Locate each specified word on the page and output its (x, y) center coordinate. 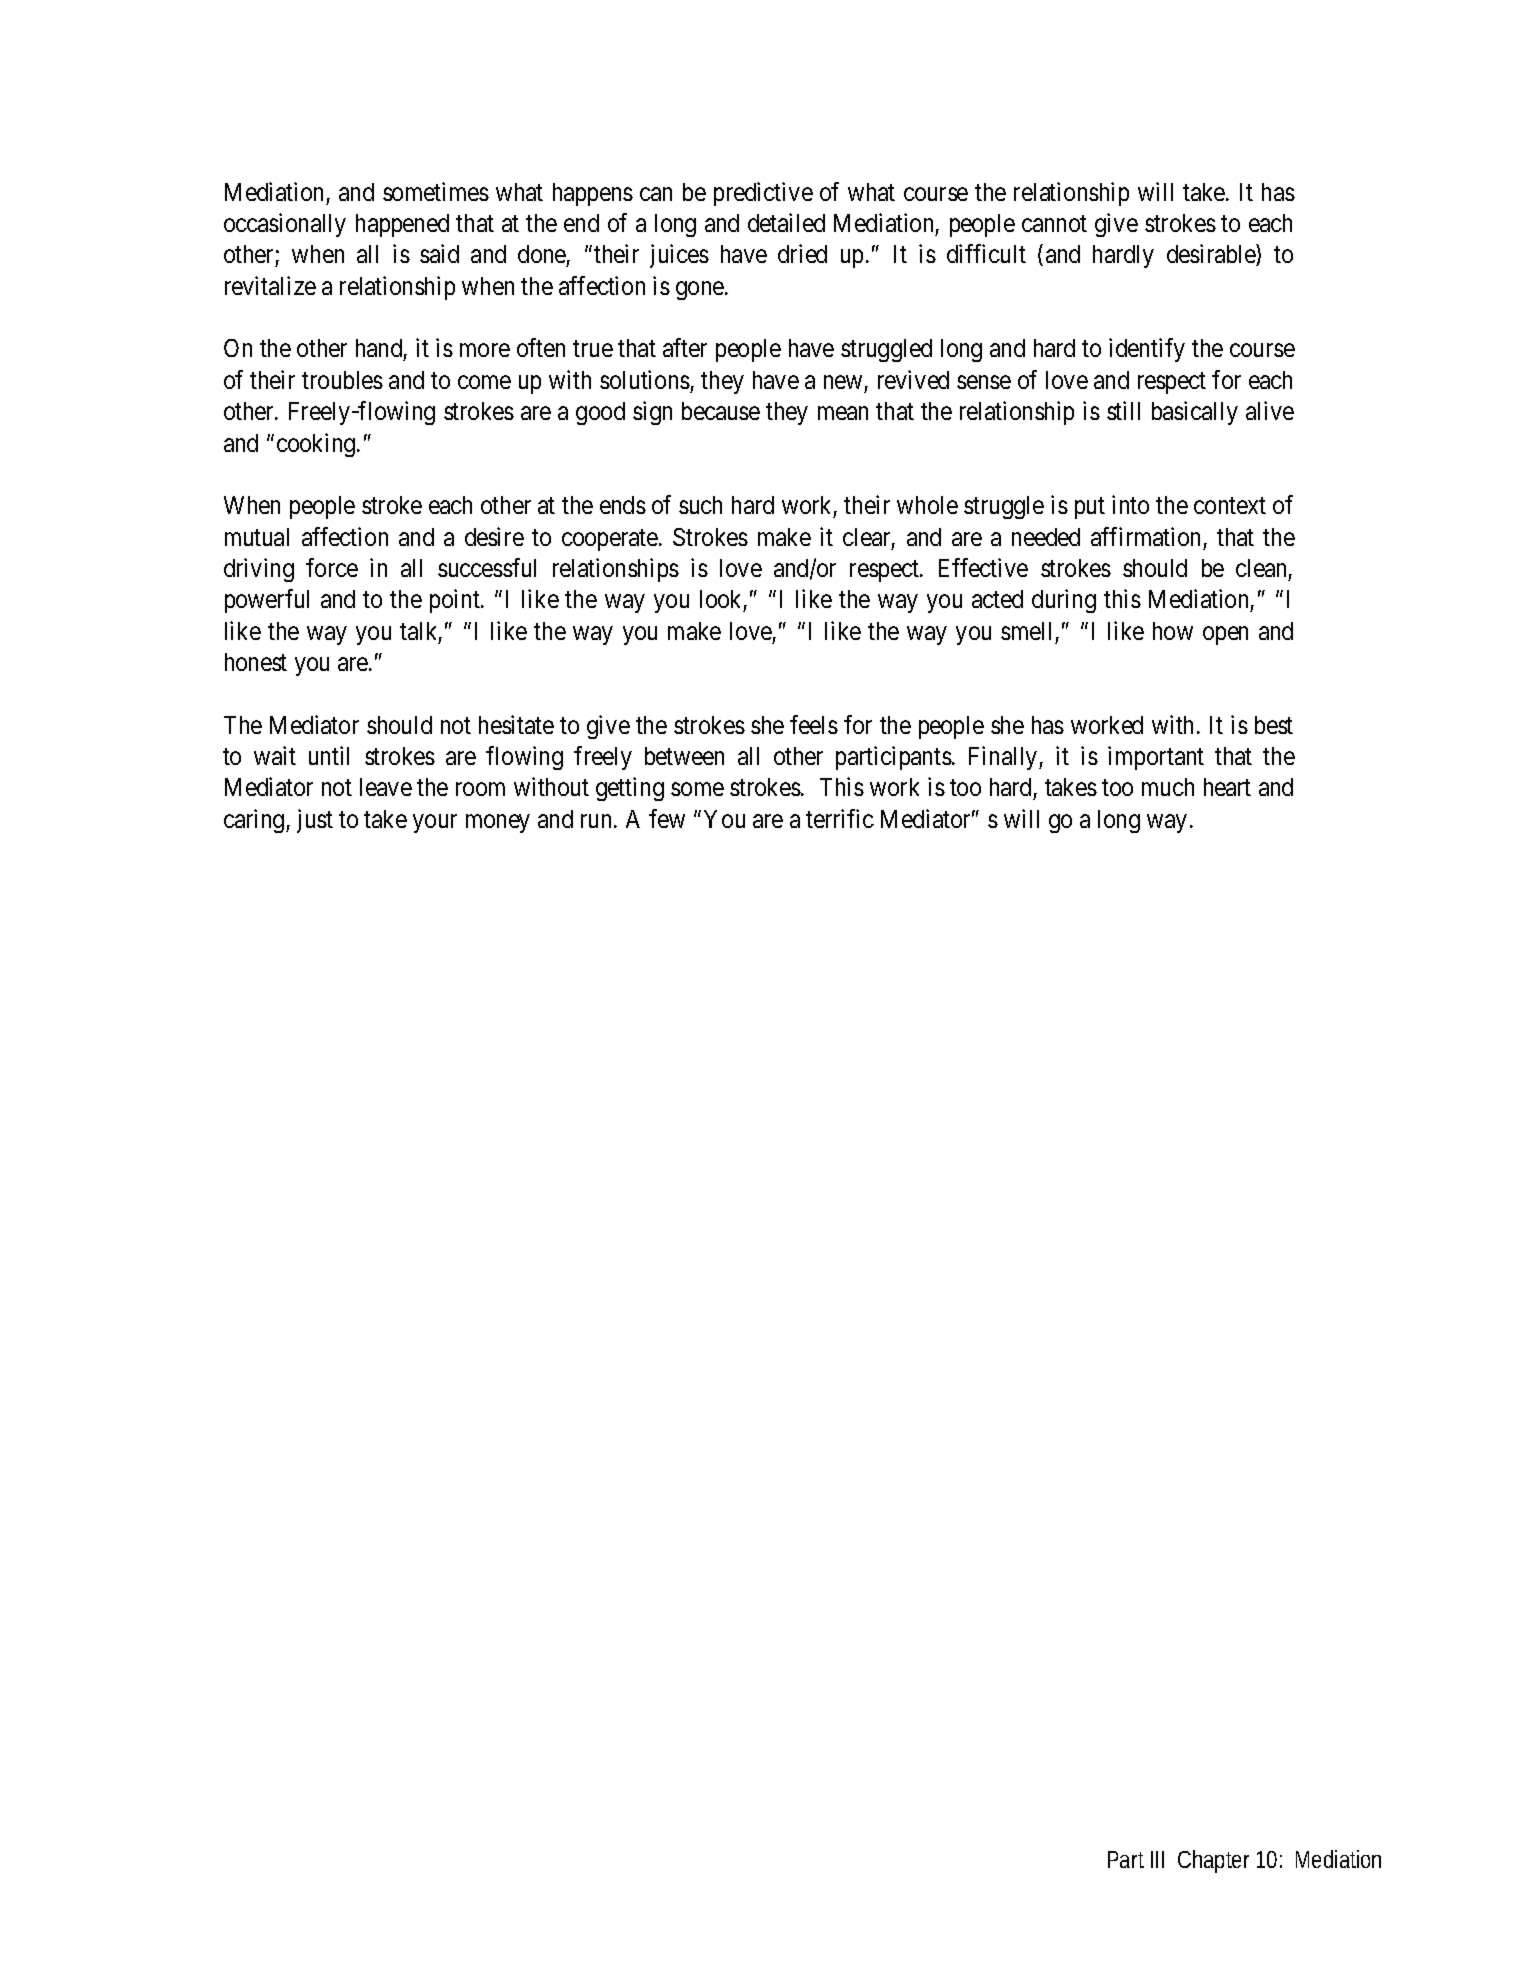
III (1157, 1859)
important (1156, 758)
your (435, 823)
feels (814, 724)
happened (402, 225)
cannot (1054, 224)
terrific (840, 818)
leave (386, 787)
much (1168, 787)
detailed (786, 222)
